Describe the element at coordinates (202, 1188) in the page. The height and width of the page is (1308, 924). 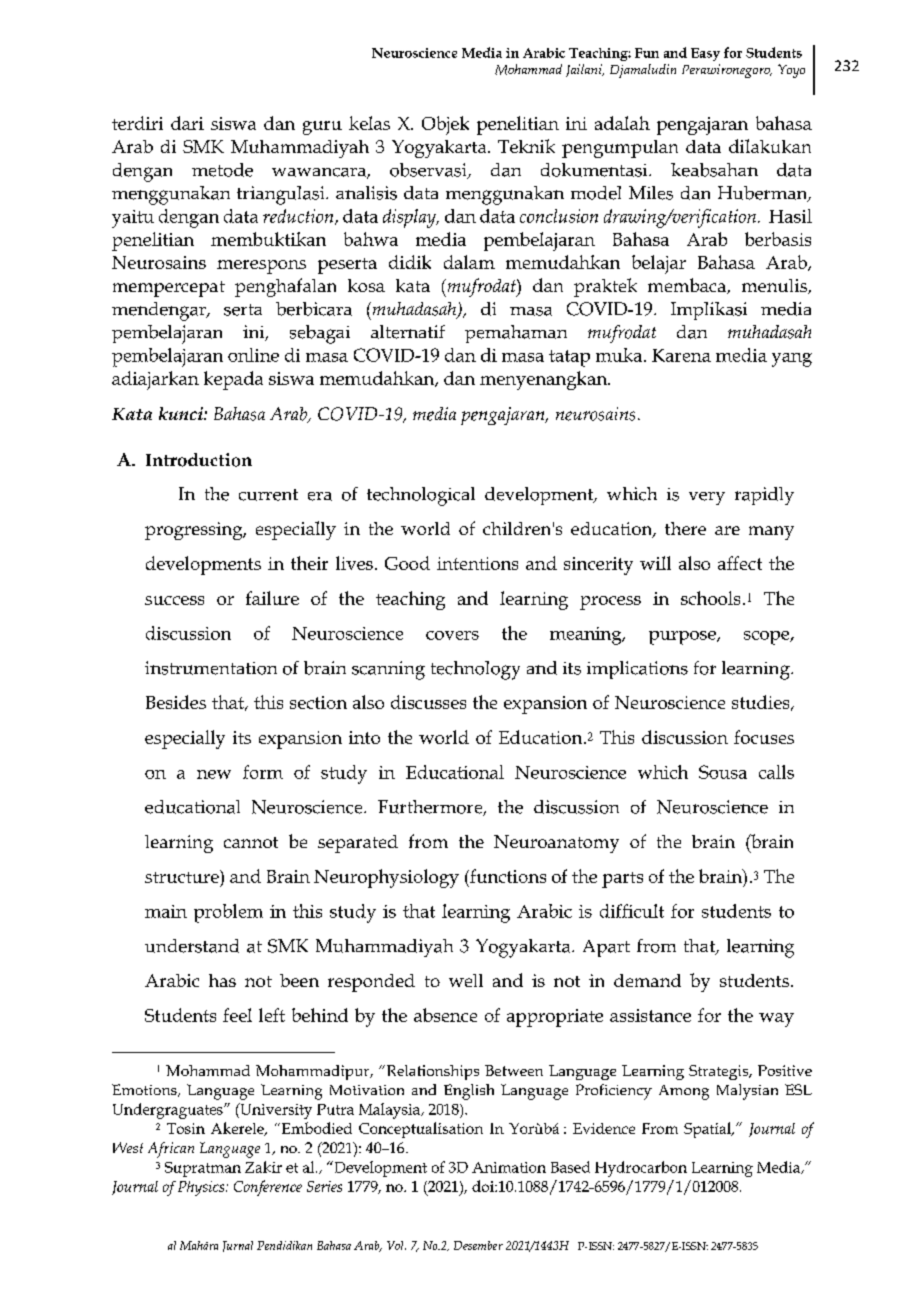
I see `Physics` at that location.
